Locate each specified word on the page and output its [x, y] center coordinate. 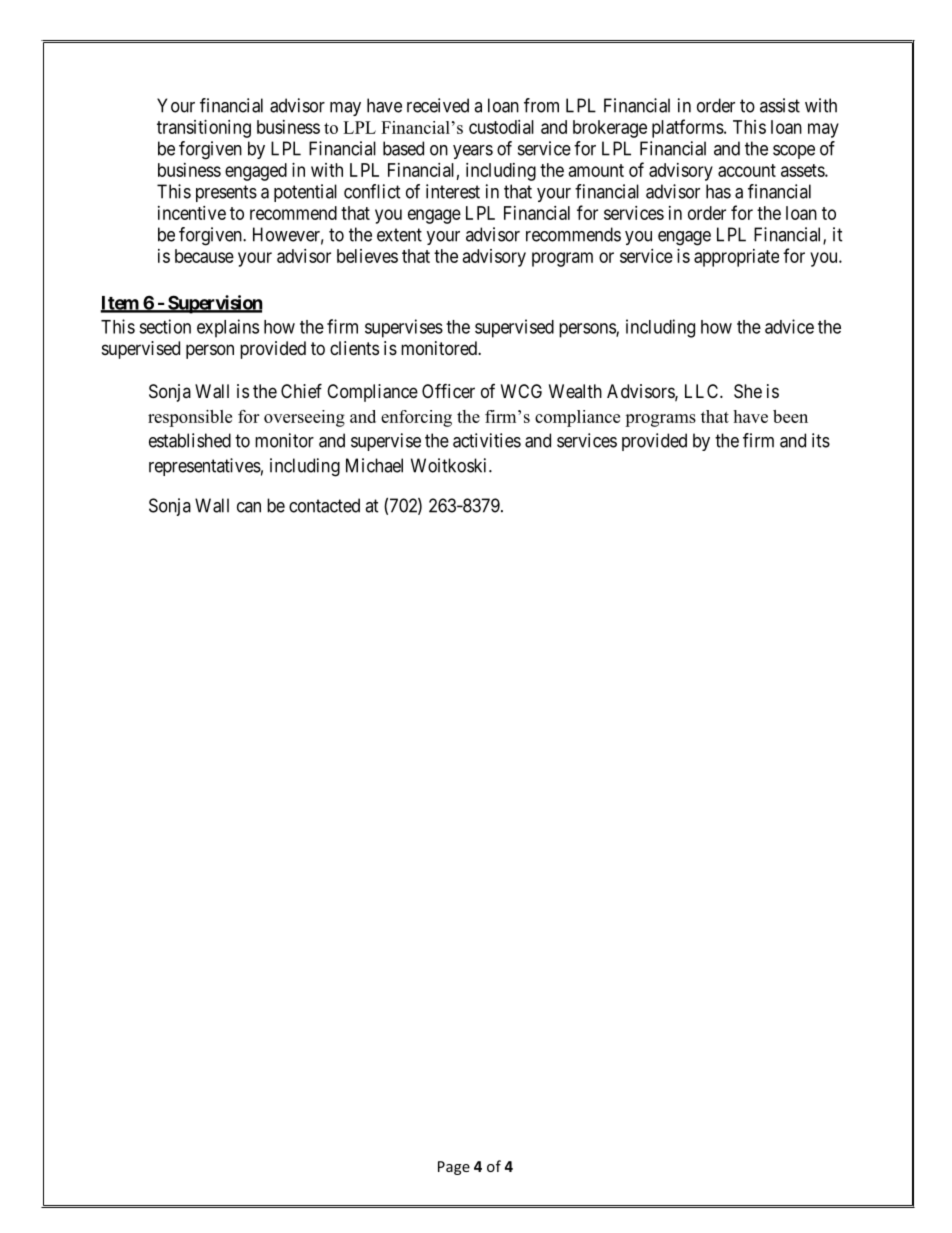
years [473, 152]
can [249, 507]
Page [454, 1168]
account [747, 170]
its [821, 440]
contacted [324, 505]
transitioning [204, 129]
